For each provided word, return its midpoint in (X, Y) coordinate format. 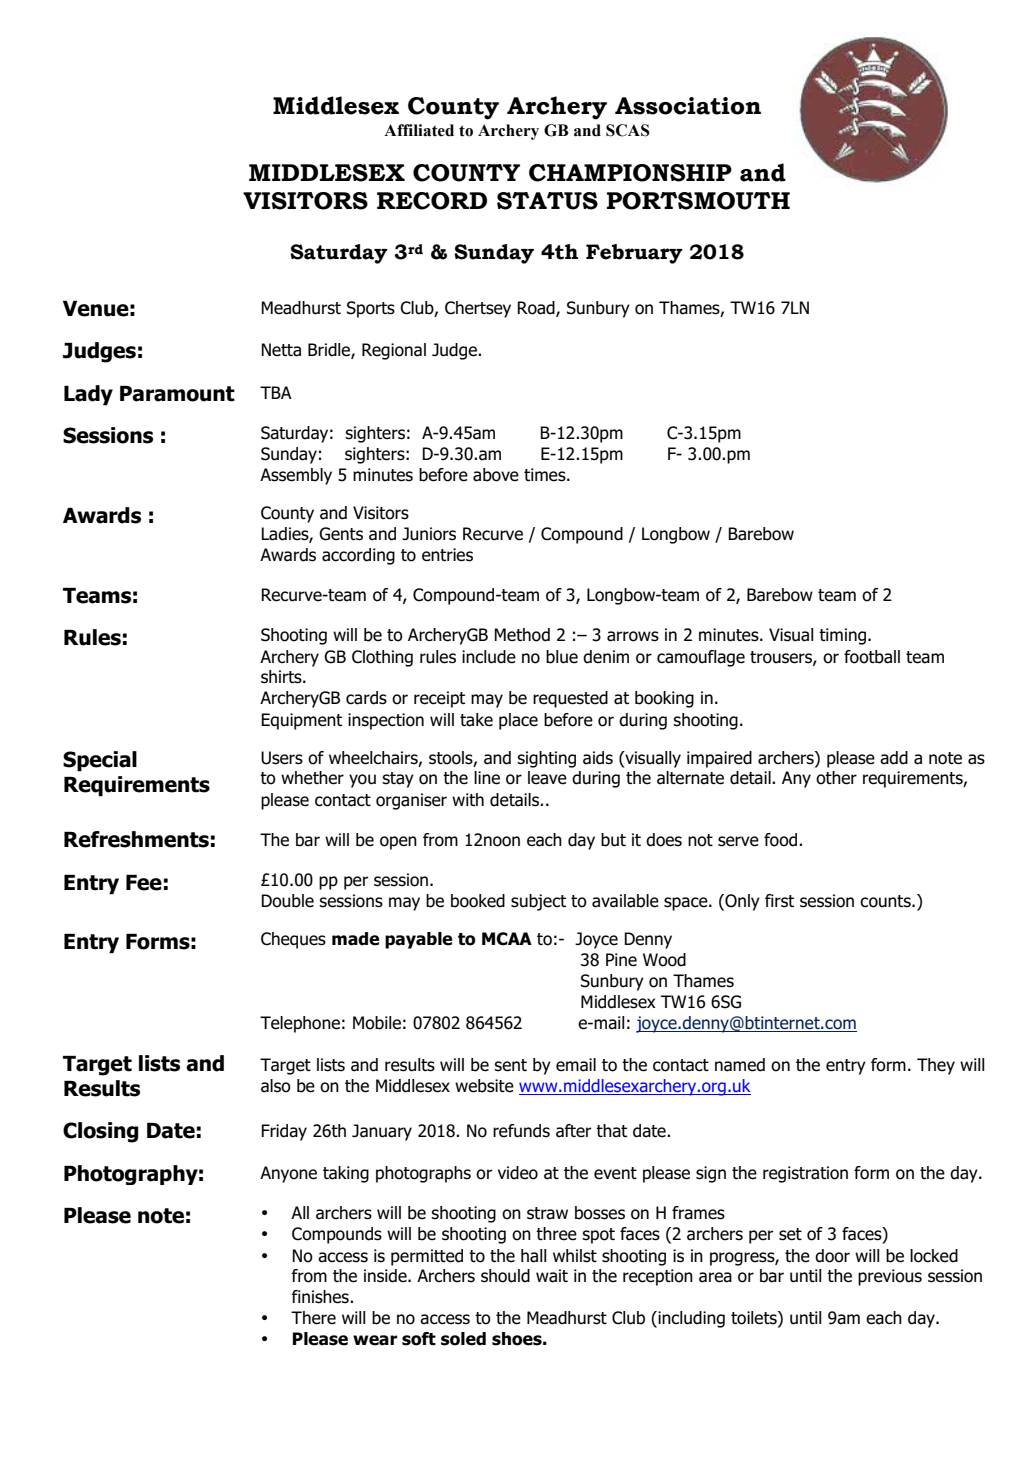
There (313, 1318)
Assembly (296, 476)
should (505, 1276)
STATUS (547, 201)
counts (886, 901)
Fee (144, 883)
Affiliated (419, 130)
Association (688, 106)
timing (842, 636)
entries (447, 555)
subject (538, 902)
